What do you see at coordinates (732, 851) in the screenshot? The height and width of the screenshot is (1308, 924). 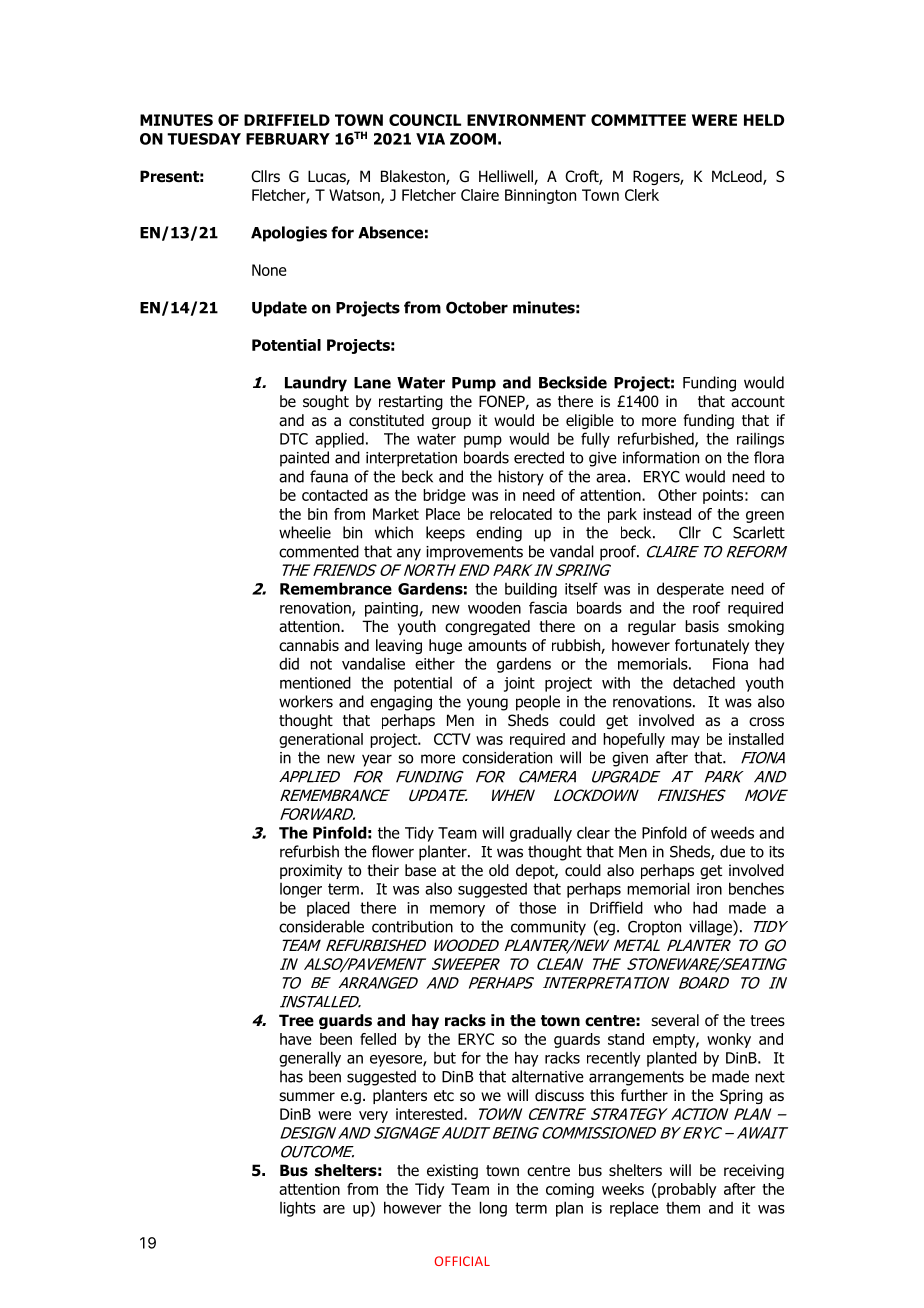 I see `due` at bounding box center [732, 851].
